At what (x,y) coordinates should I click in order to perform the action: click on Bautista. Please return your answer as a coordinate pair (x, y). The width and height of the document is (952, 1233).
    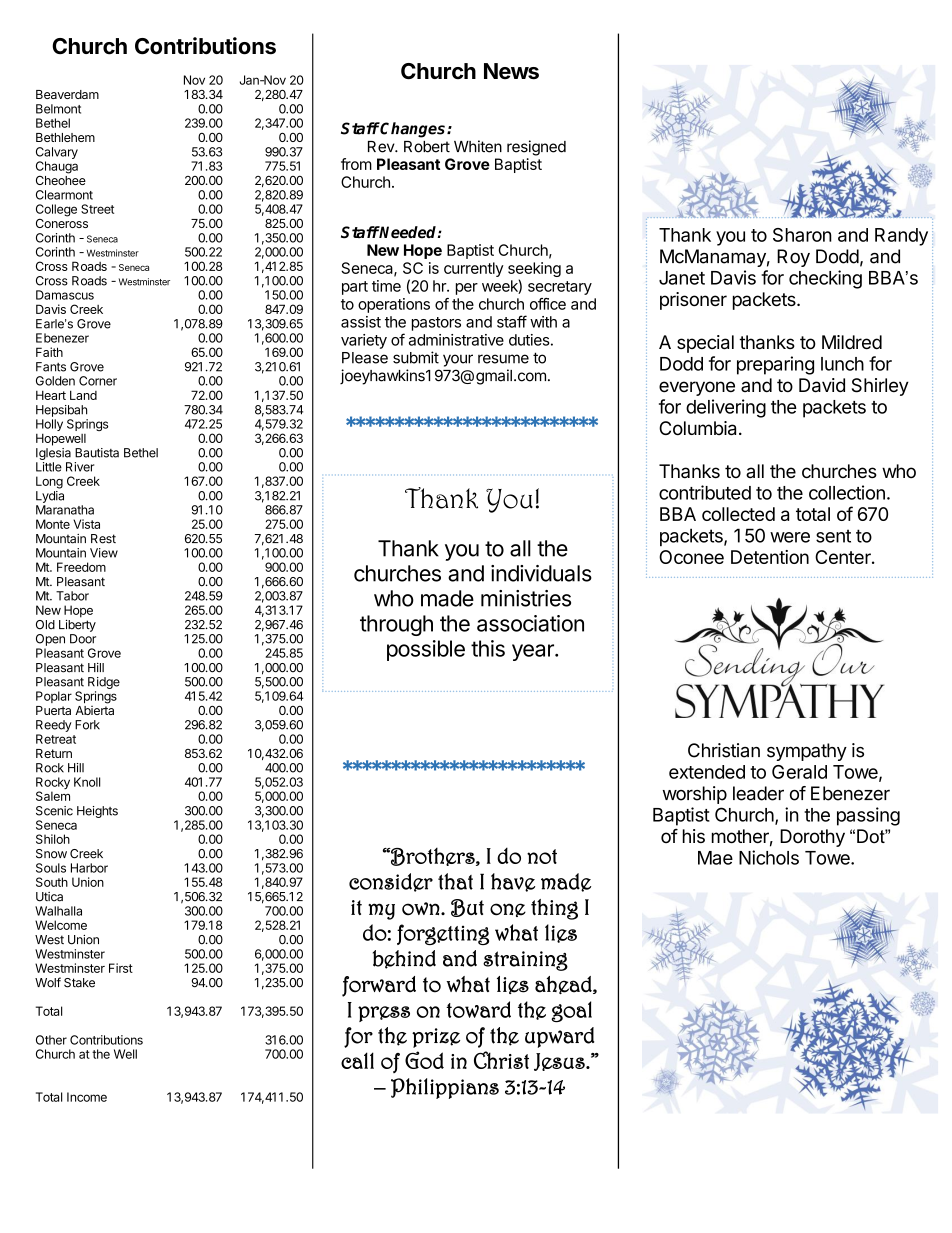
    Looking at the image, I should click on (97, 453).
